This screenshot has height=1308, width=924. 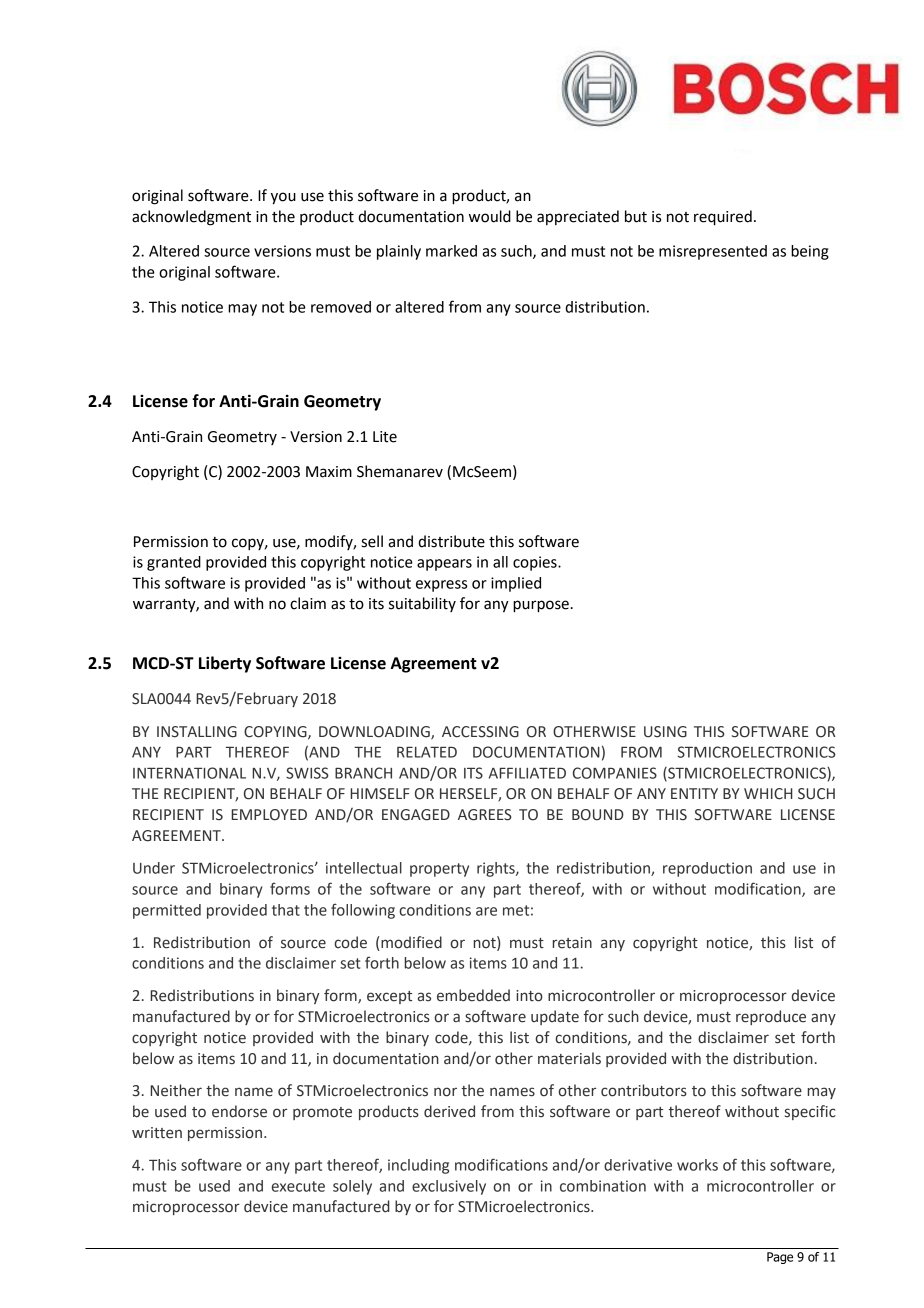 What do you see at coordinates (449, 1187) in the screenshot?
I see `exclusively` at bounding box center [449, 1187].
